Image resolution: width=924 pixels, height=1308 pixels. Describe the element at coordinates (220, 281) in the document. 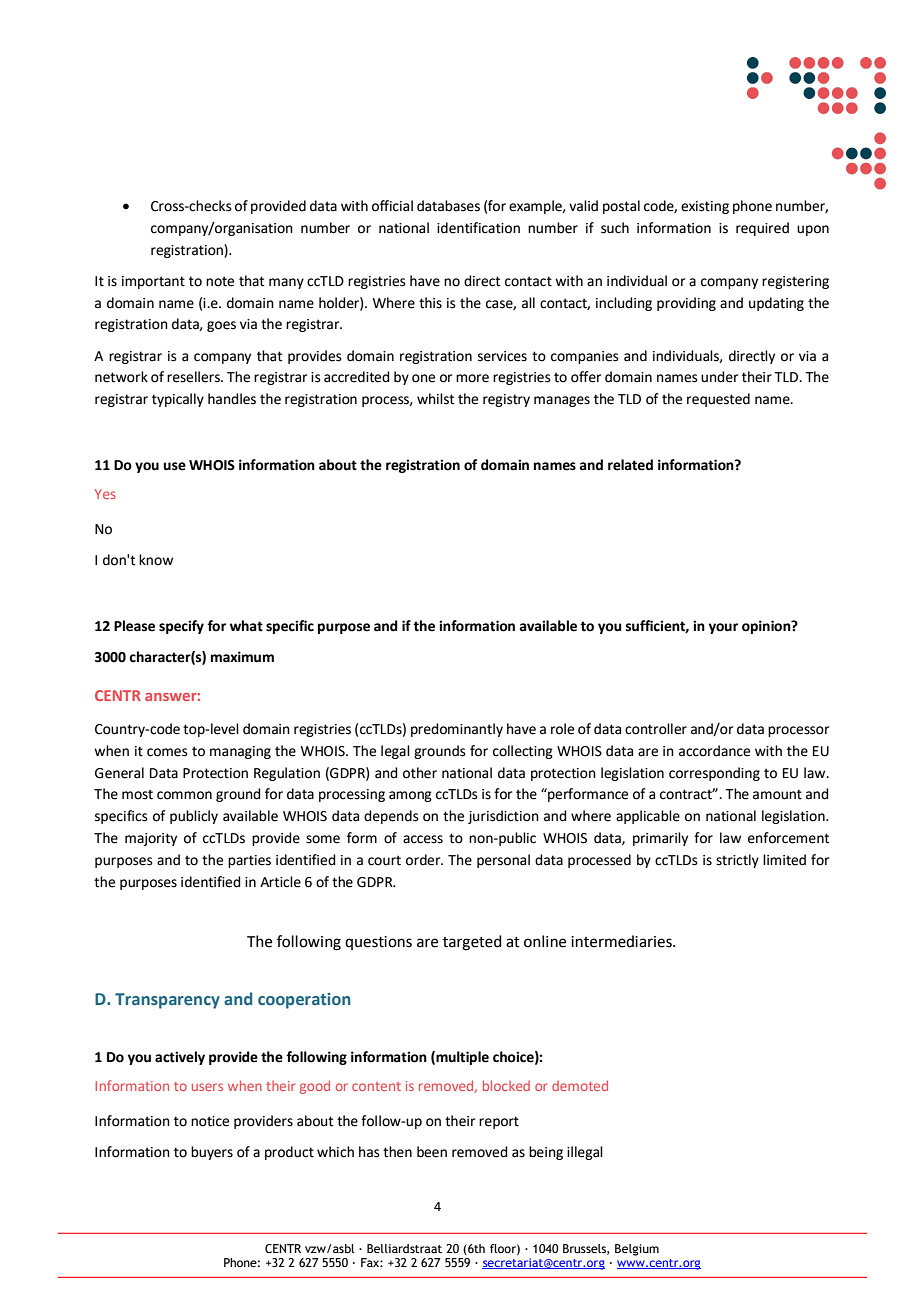

I see `note` at that location.
